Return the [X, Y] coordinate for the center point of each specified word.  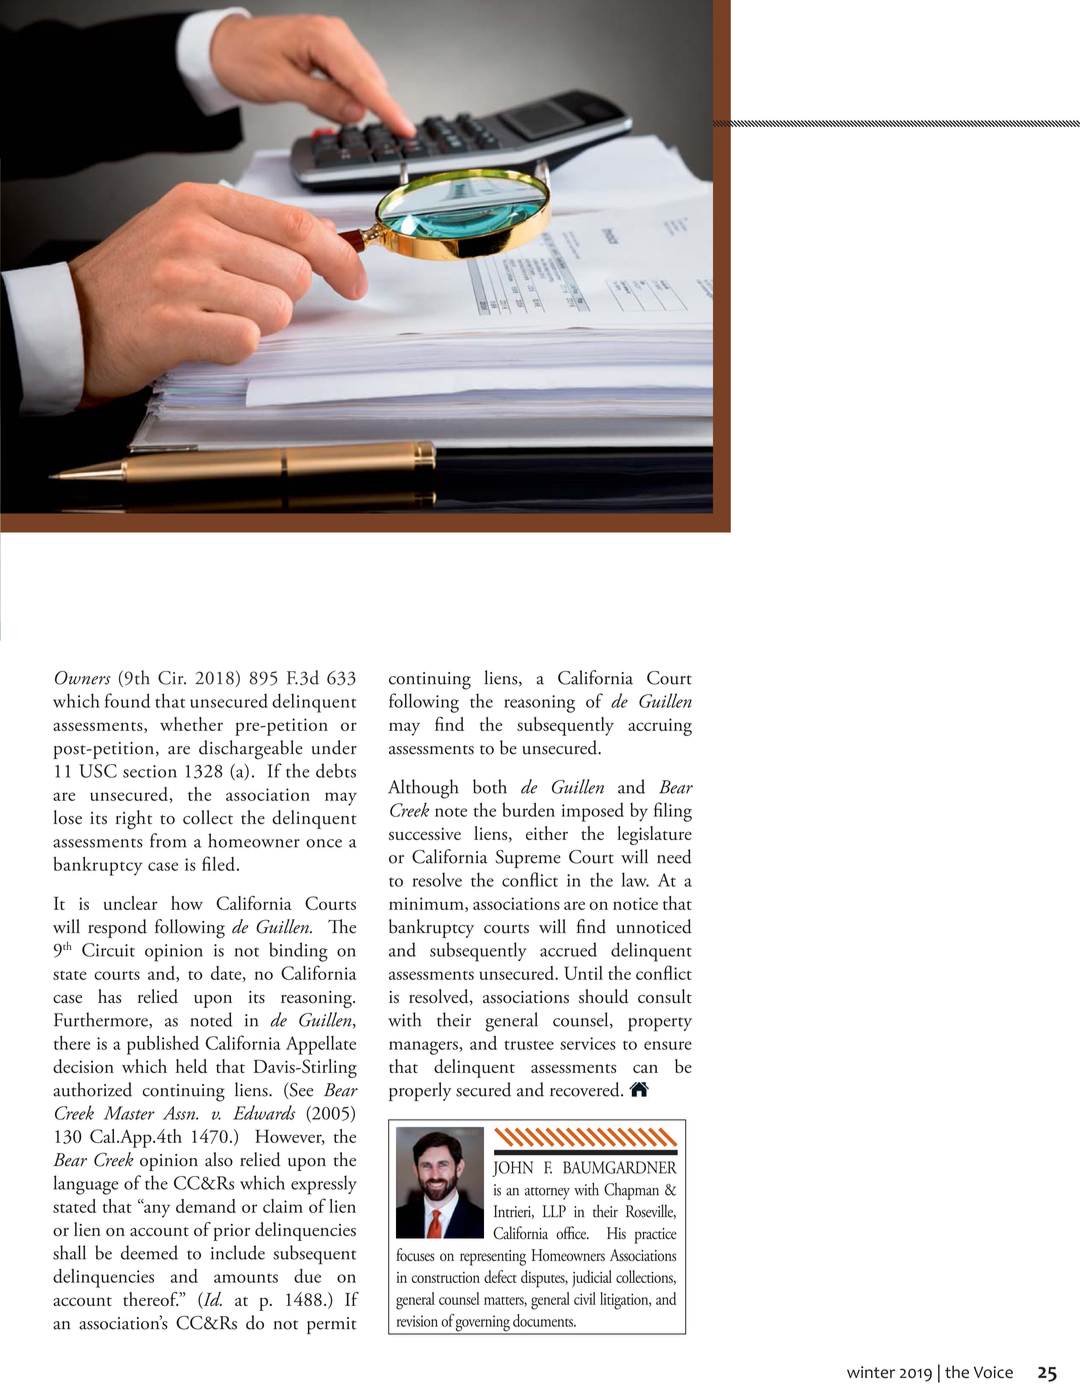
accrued [568, 949]
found [127, 700]
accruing [660, 727]
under [334, 747]
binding [298, 952]
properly [420, 1091]
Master [129, 1113]
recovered [586, 1089]
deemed [149, 1252]
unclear [131, 903]
